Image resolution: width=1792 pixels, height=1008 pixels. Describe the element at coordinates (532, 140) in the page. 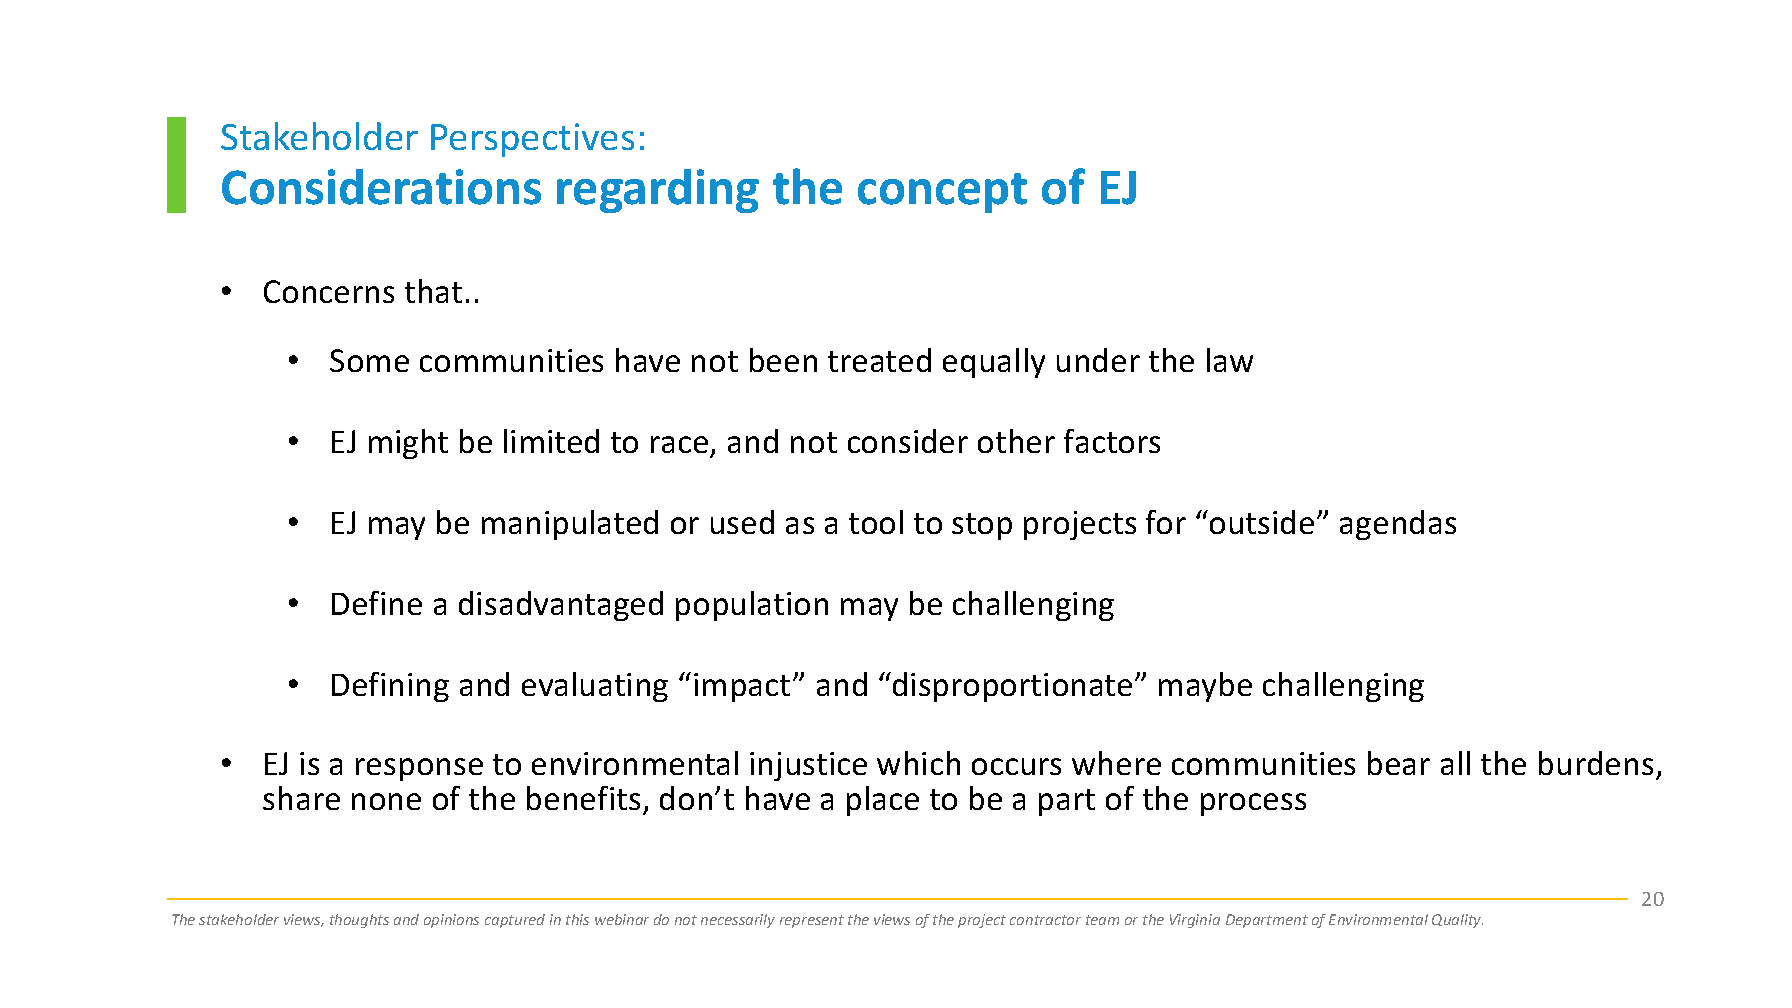

I see `Perspectives` at that location.
